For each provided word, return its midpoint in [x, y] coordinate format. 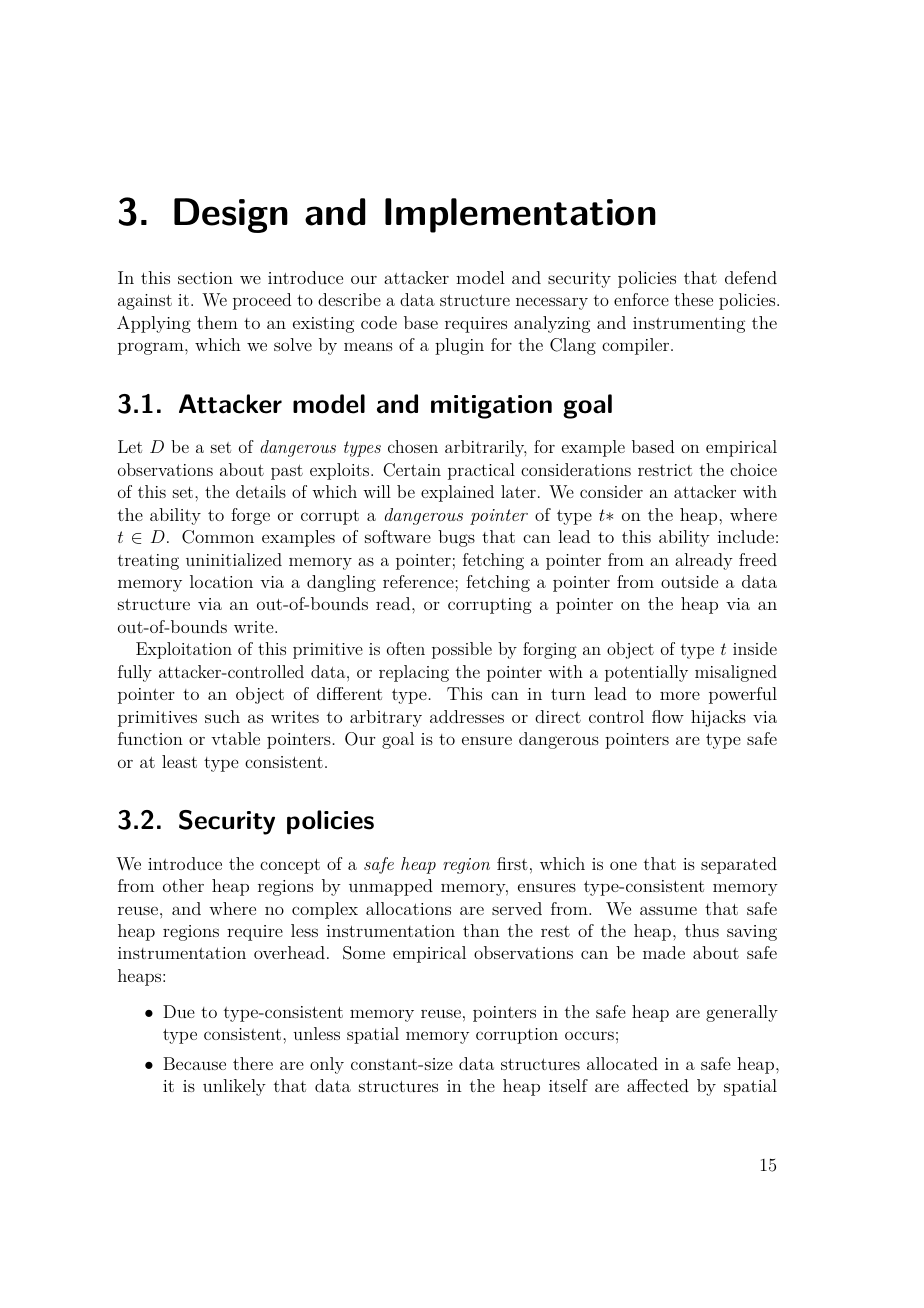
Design [231, 215]
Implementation [520, 215]
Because [194, 1063]
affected [658, 1085]
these [693, 299]
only [327, 1065]
